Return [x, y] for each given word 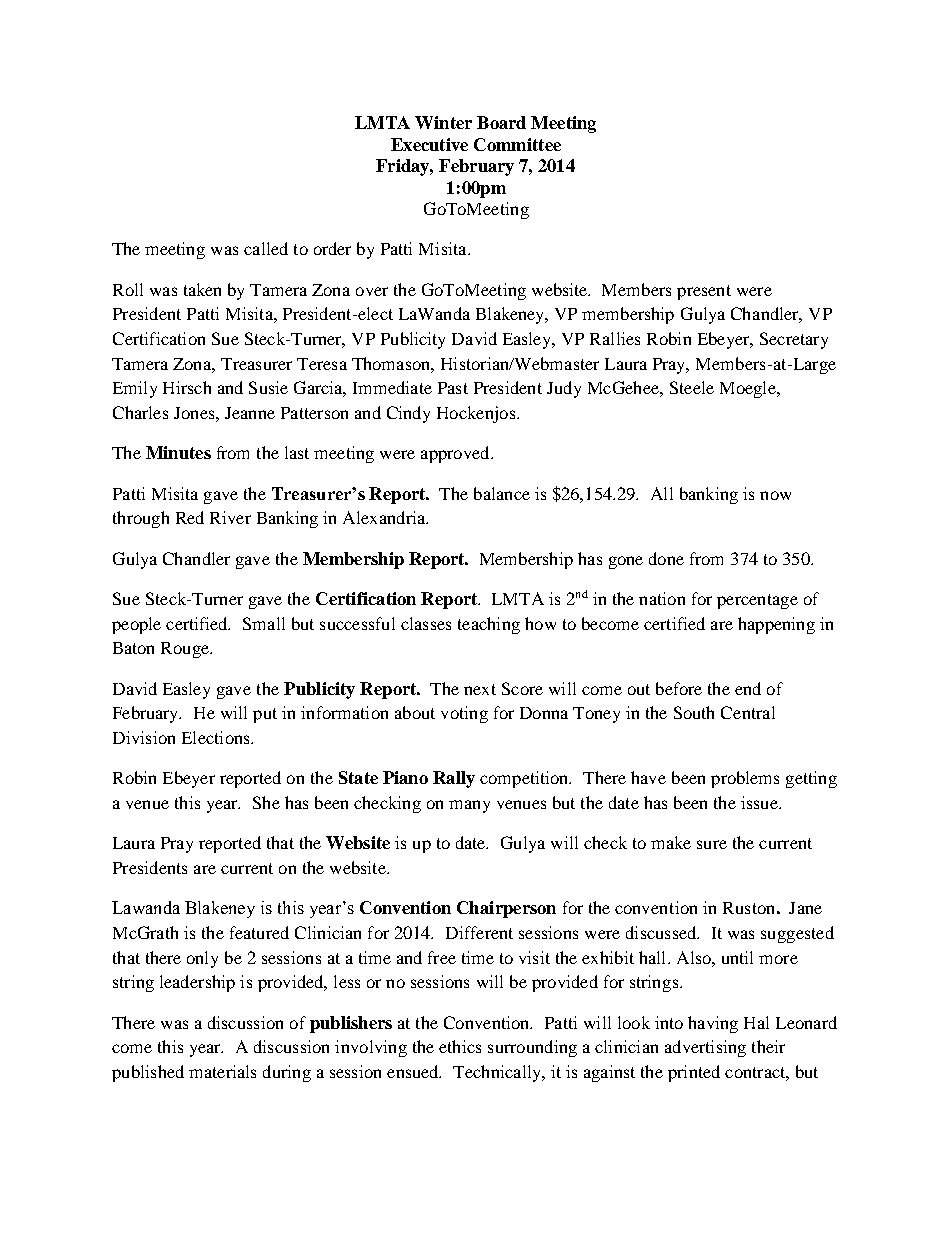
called [266, 248]
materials [222, 1071]
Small [264, 623]
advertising [705, 1048]
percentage [757, 601]
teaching [489, 625]
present [704, 292]
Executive [429, 144]
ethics [460, 1046]
